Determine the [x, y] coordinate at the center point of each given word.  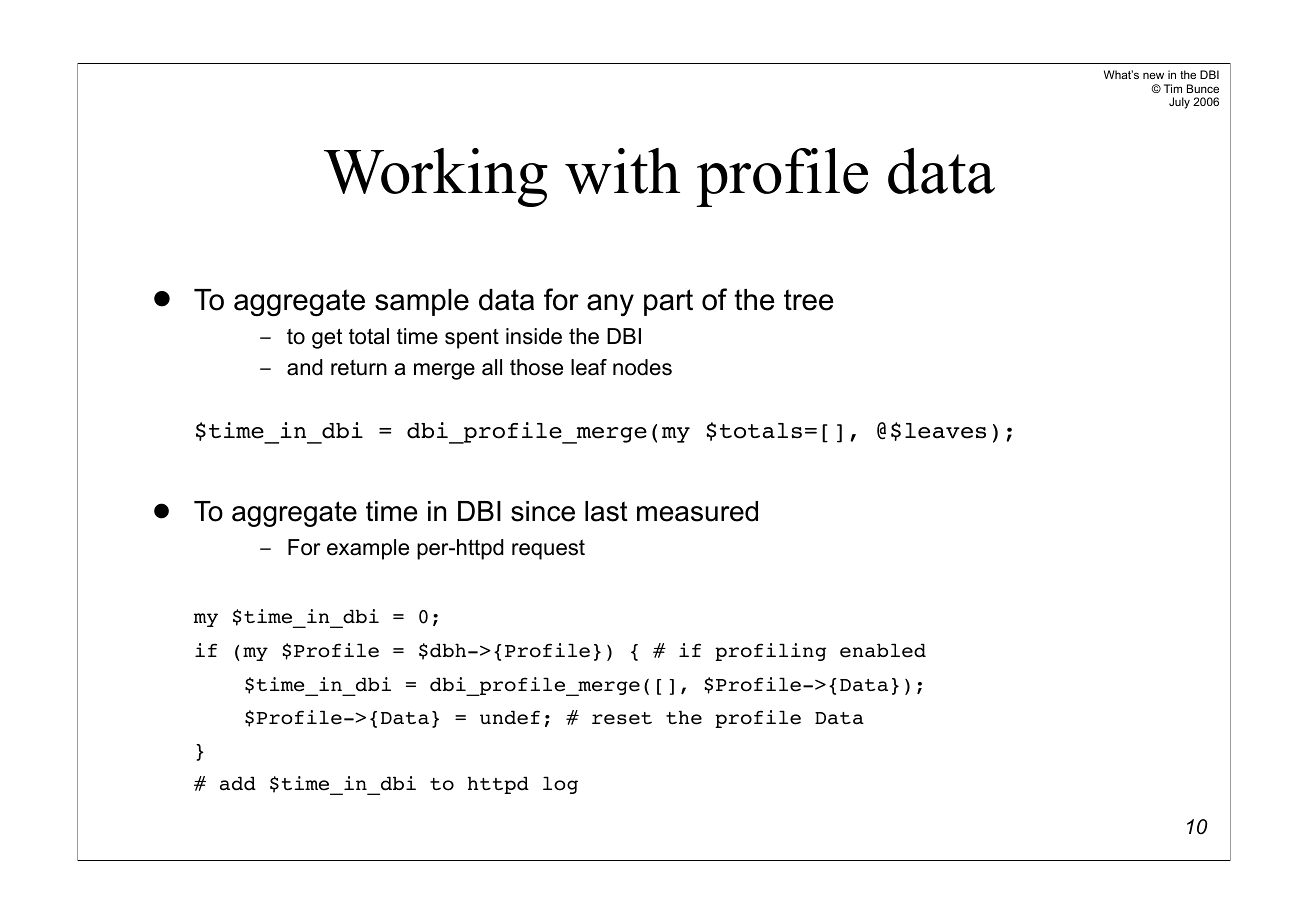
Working [436, 177]
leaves [945, 431]
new [1153, 75]
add [238, 783]
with [622, 171]
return [359, 368]
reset [622, 718]
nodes [642, 367]
